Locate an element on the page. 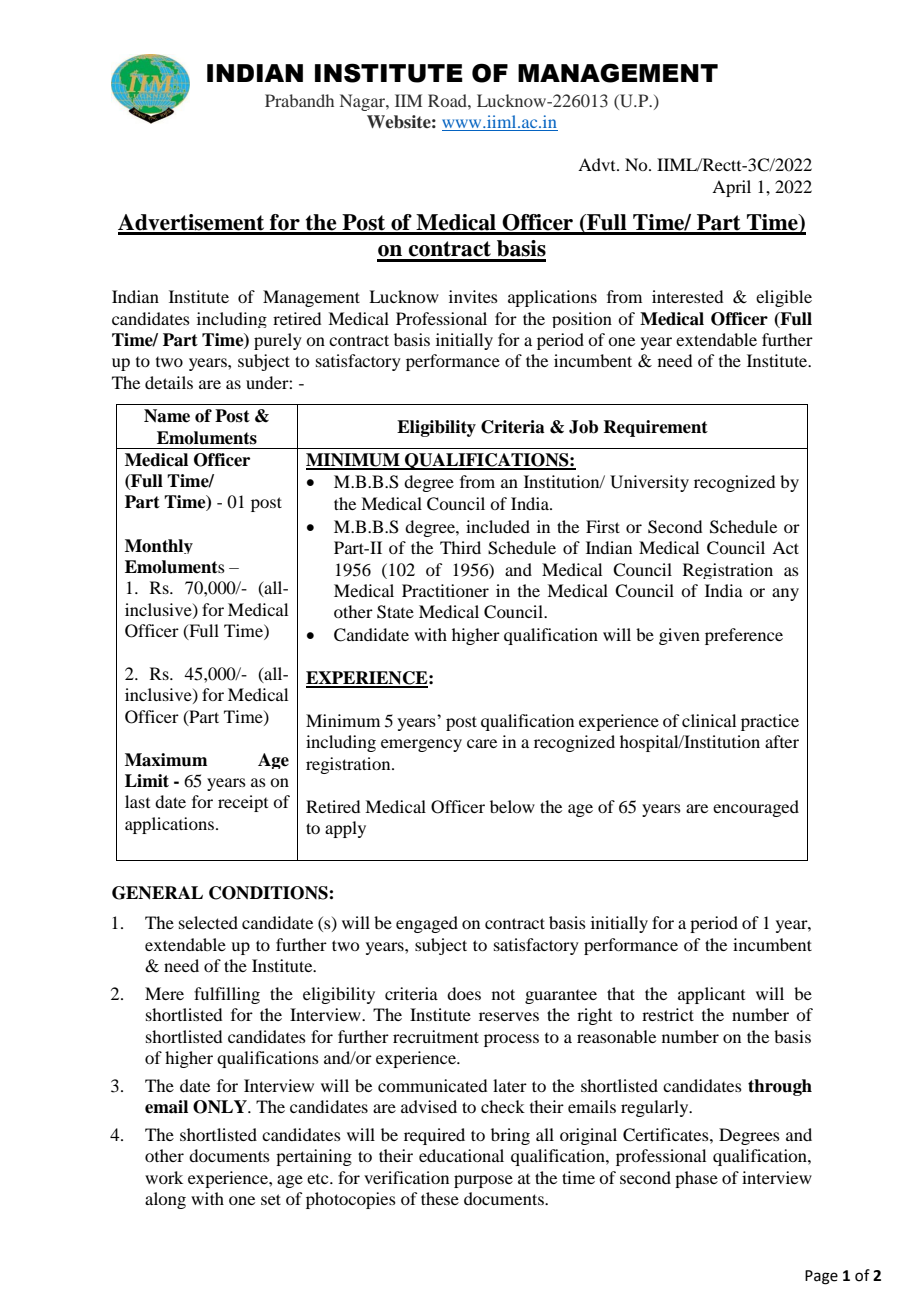  CONDITIONS is located at coordinates (269, 893).
